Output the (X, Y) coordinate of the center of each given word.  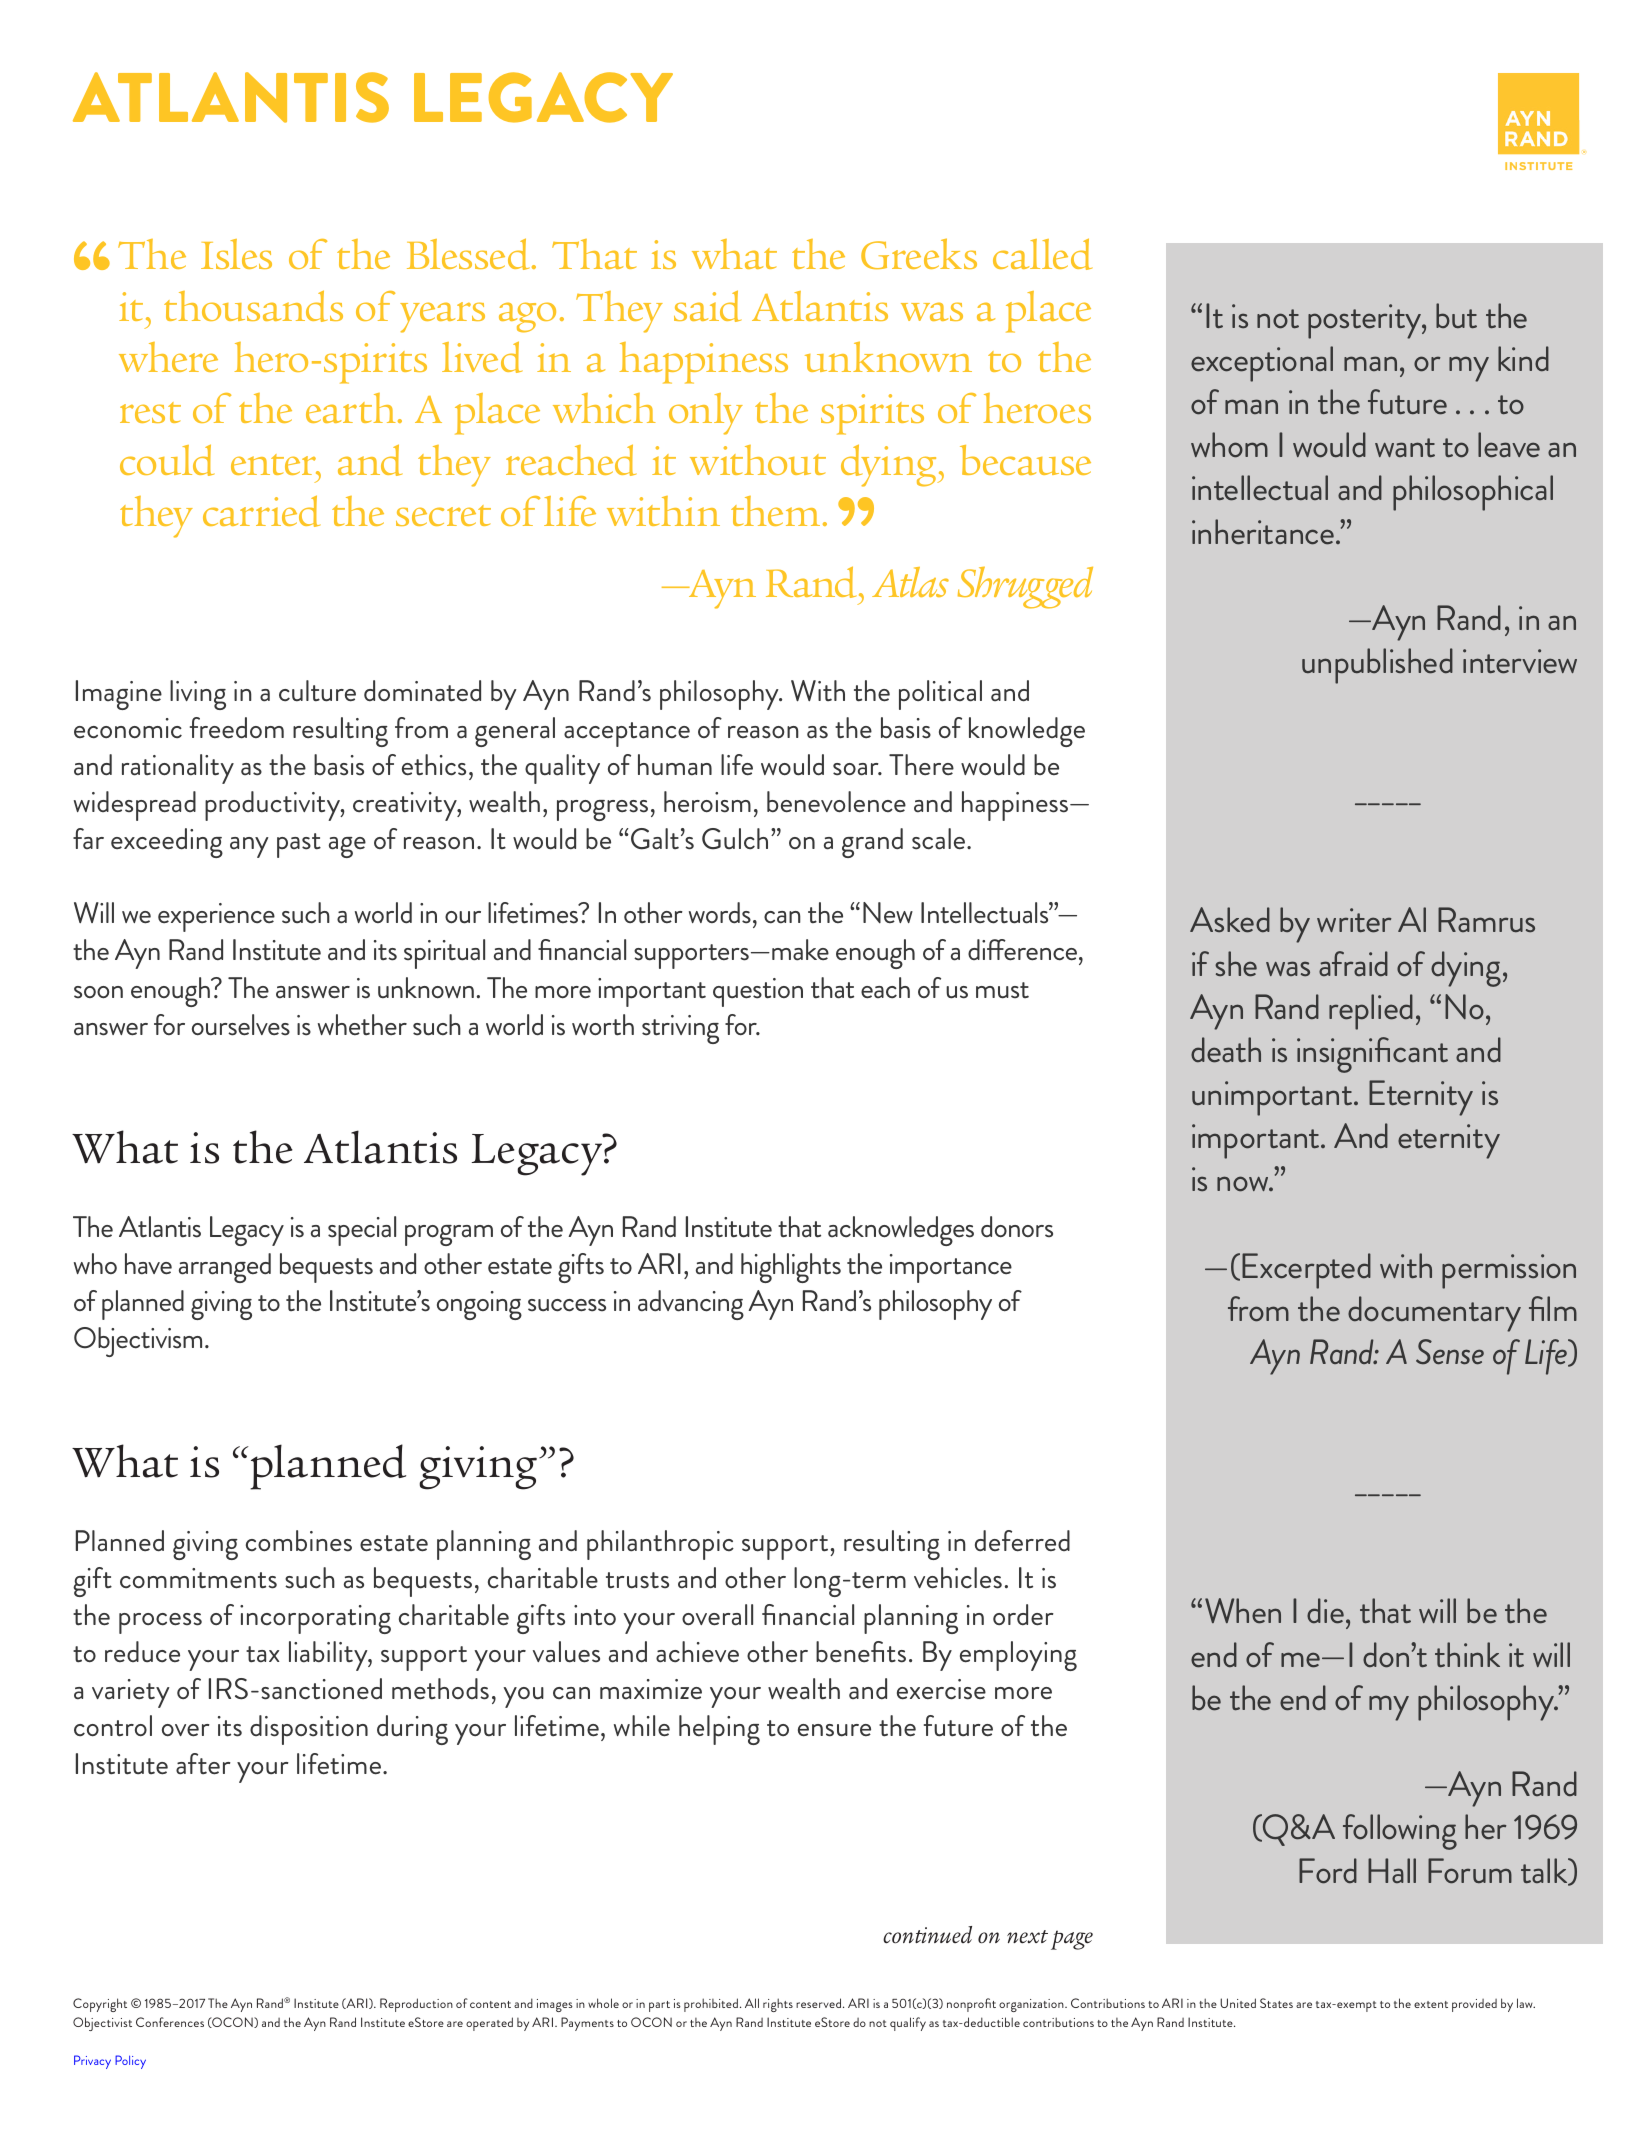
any (249, 847)
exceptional (1262, 364)
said (707, 306)
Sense (1450, 1352)
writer (1354, 920)
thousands (253, 306)
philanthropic (660, 1545)
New (888, 912)
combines (299, 1541)
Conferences (170, 2022)
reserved (820, 2003)
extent (1431, 2004)
